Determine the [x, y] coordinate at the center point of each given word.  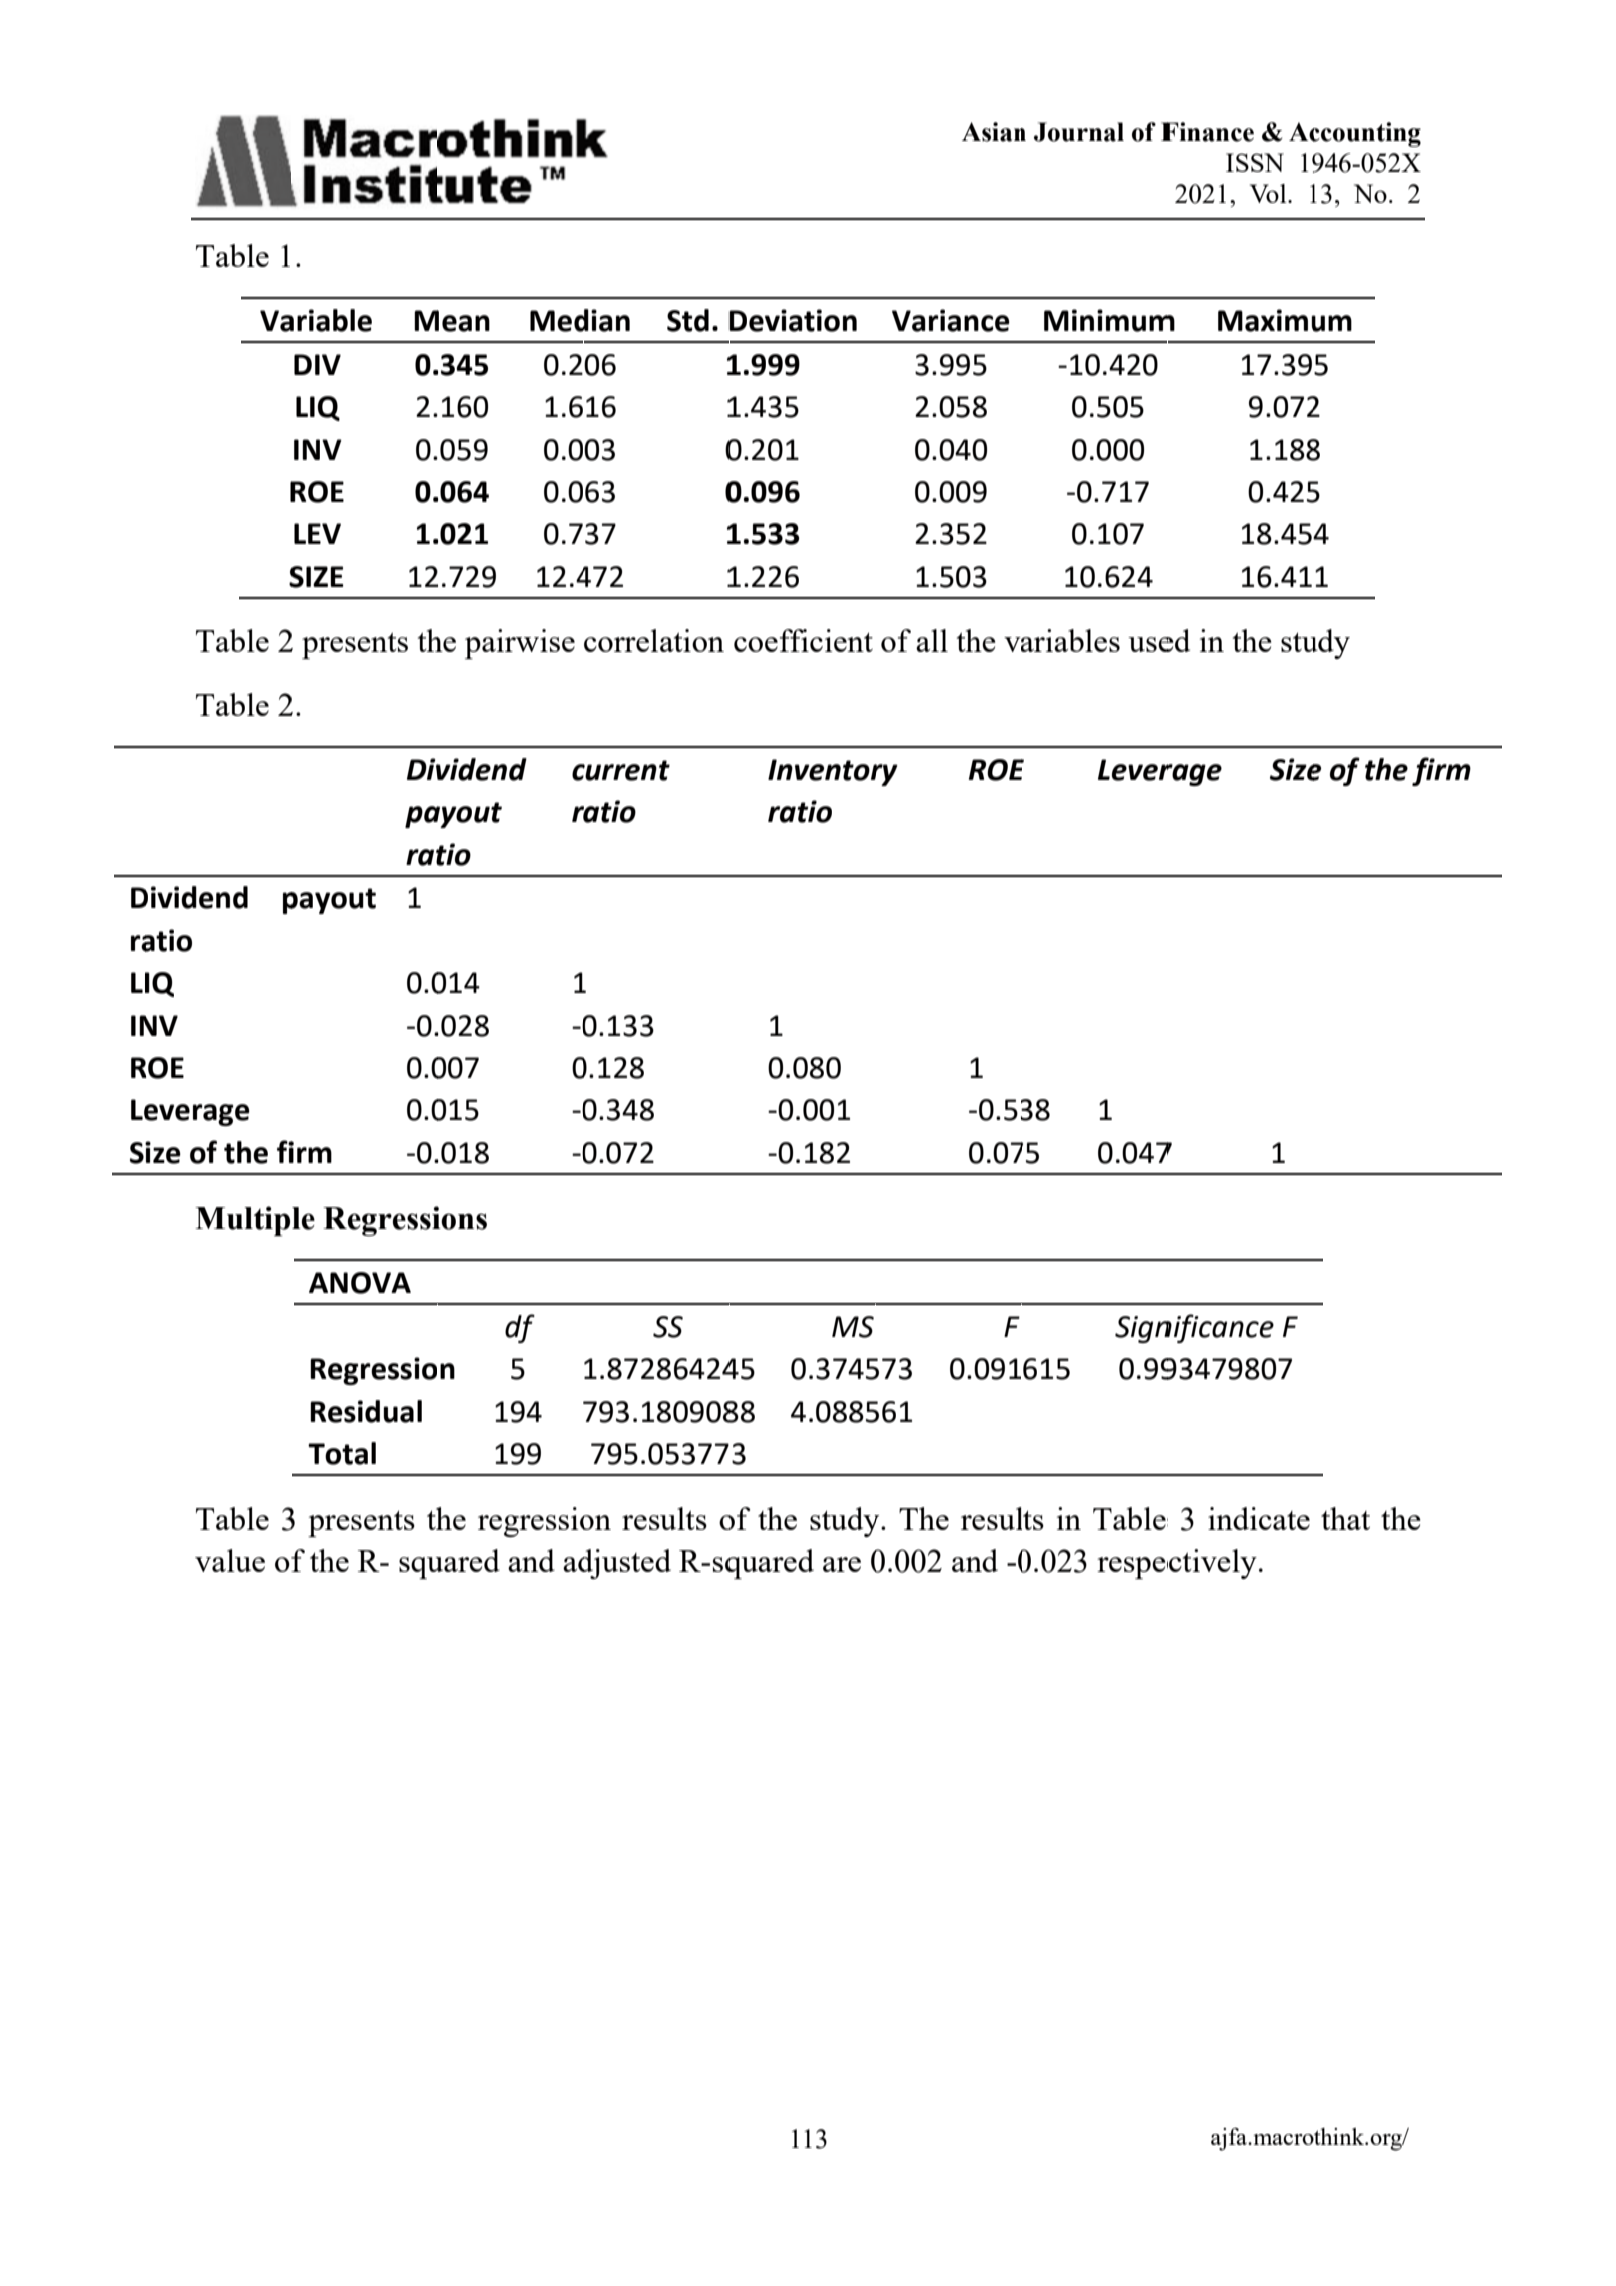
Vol [1269, 193]
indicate [1259, 1518]
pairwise [520, 644]
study [846, 1522]
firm [1441, 771]
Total [342, 1453]
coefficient [803, 640]
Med [559, 320]
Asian [994, 132]
